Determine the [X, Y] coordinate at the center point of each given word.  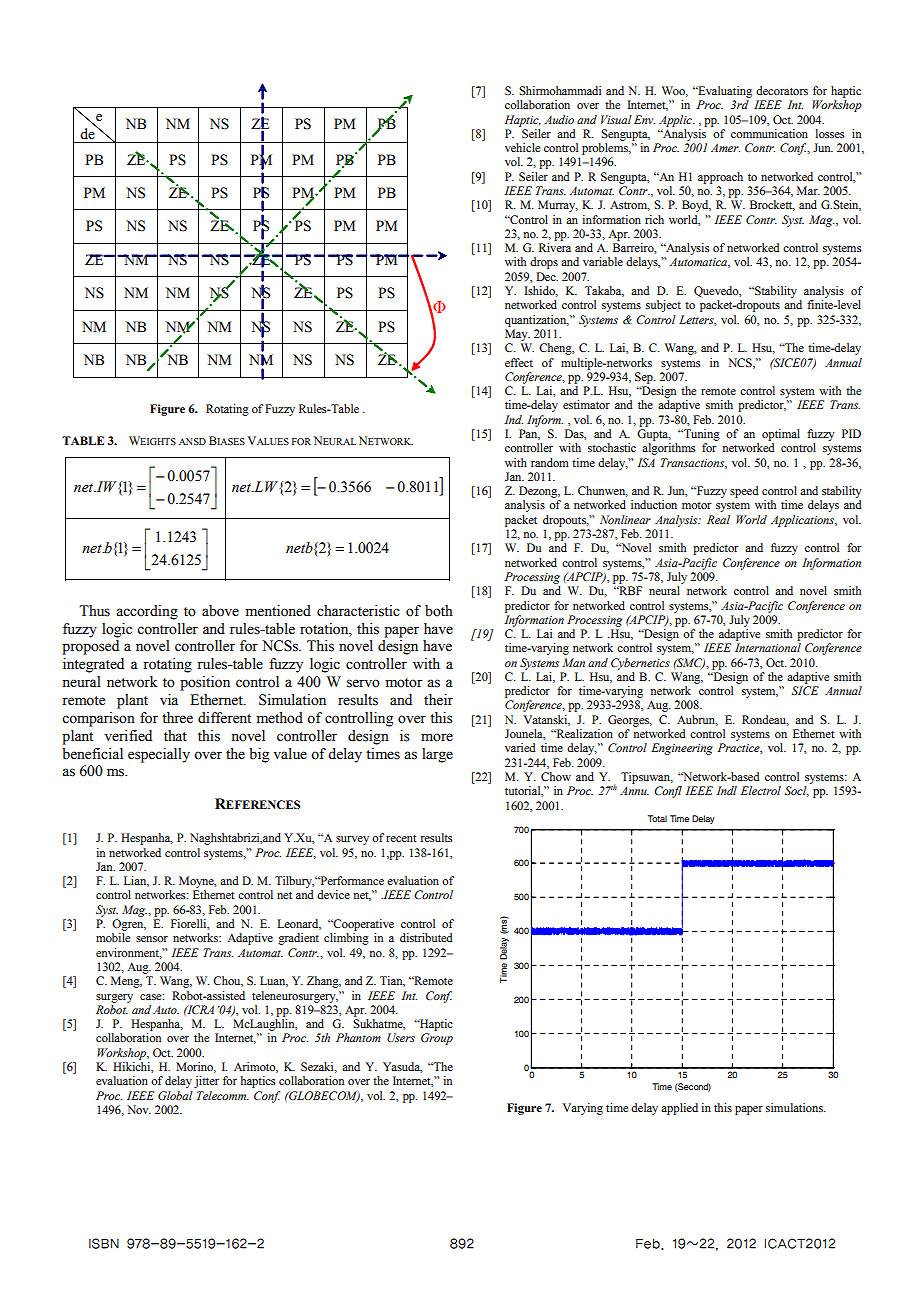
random [550, 462]
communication [769, 133]
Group [437, 1039]
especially [159, 755]
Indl [727, 790]
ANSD [192, 441]
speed [744, 492]
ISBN [104, 1243]
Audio [559, 119]
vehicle [522, 147]
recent [401, 838]
